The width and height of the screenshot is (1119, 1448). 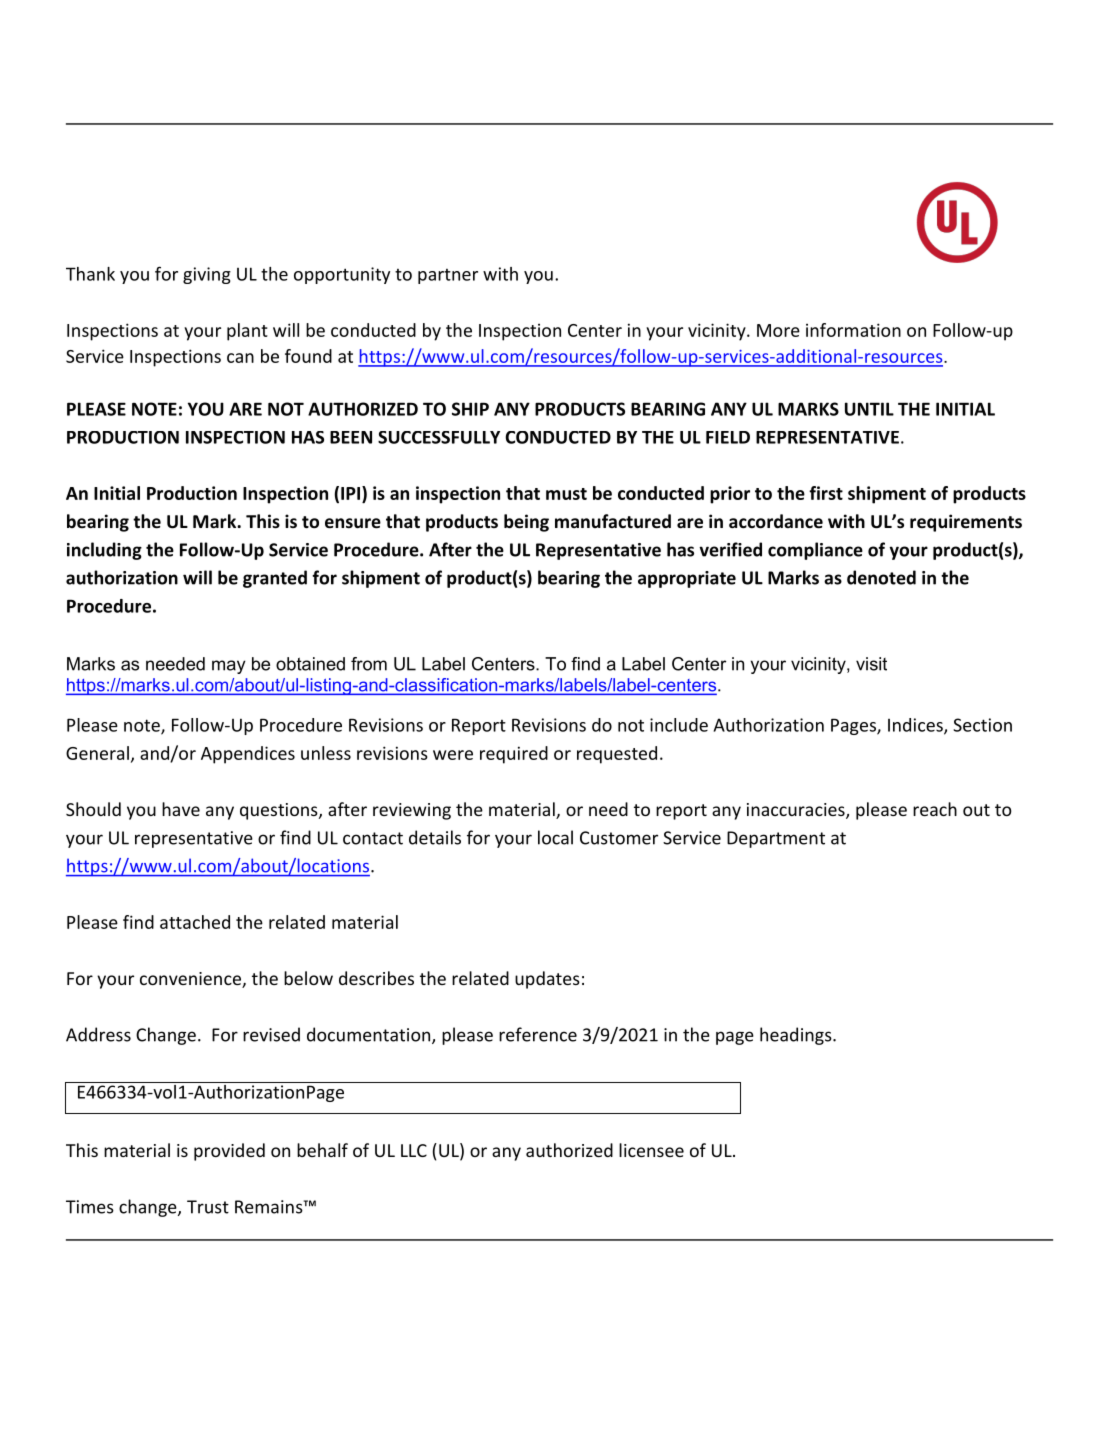 I want to click on partner, so click(x=448, y=276).
